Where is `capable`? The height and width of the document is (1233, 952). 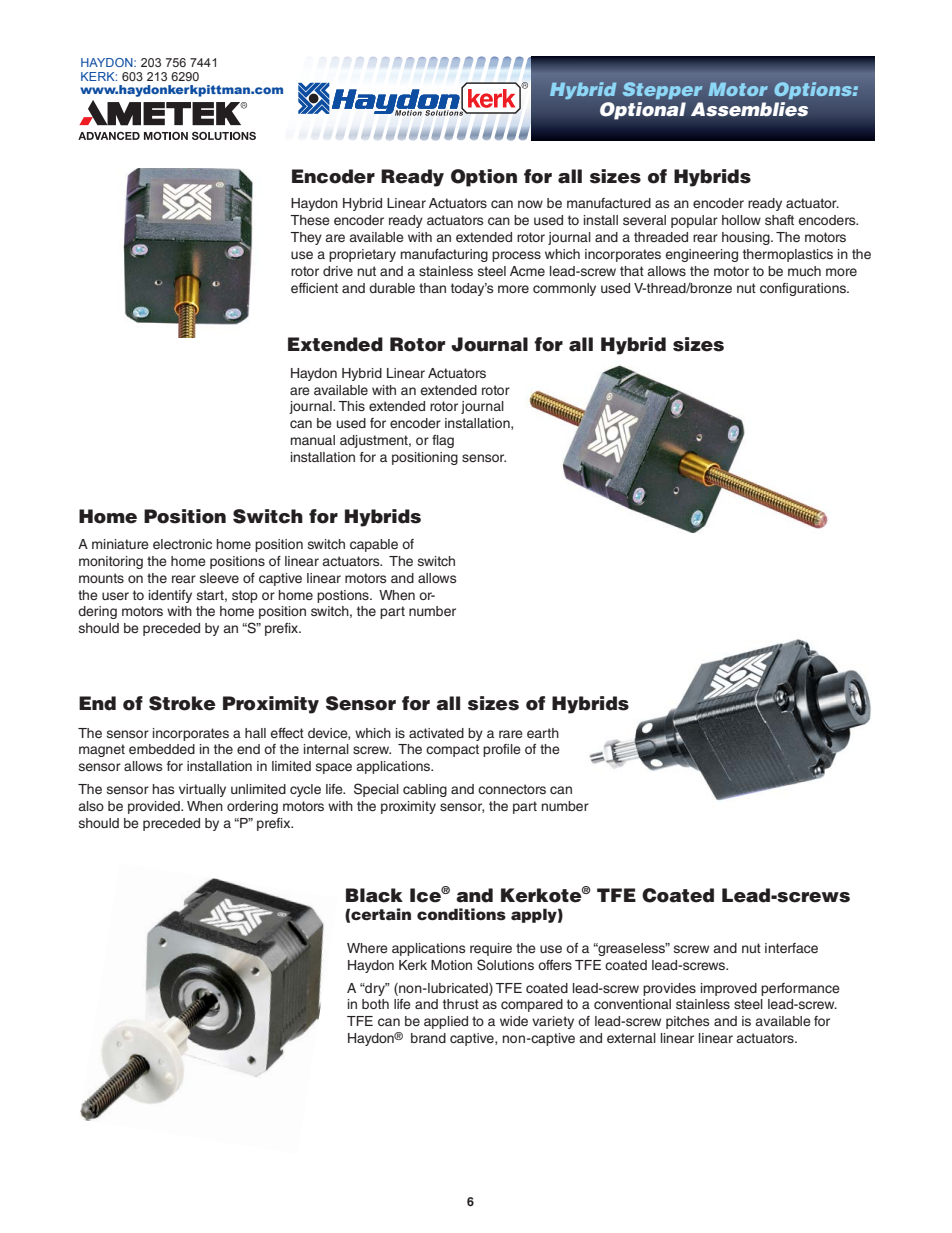 capable is located at coordinates (374, 545).
